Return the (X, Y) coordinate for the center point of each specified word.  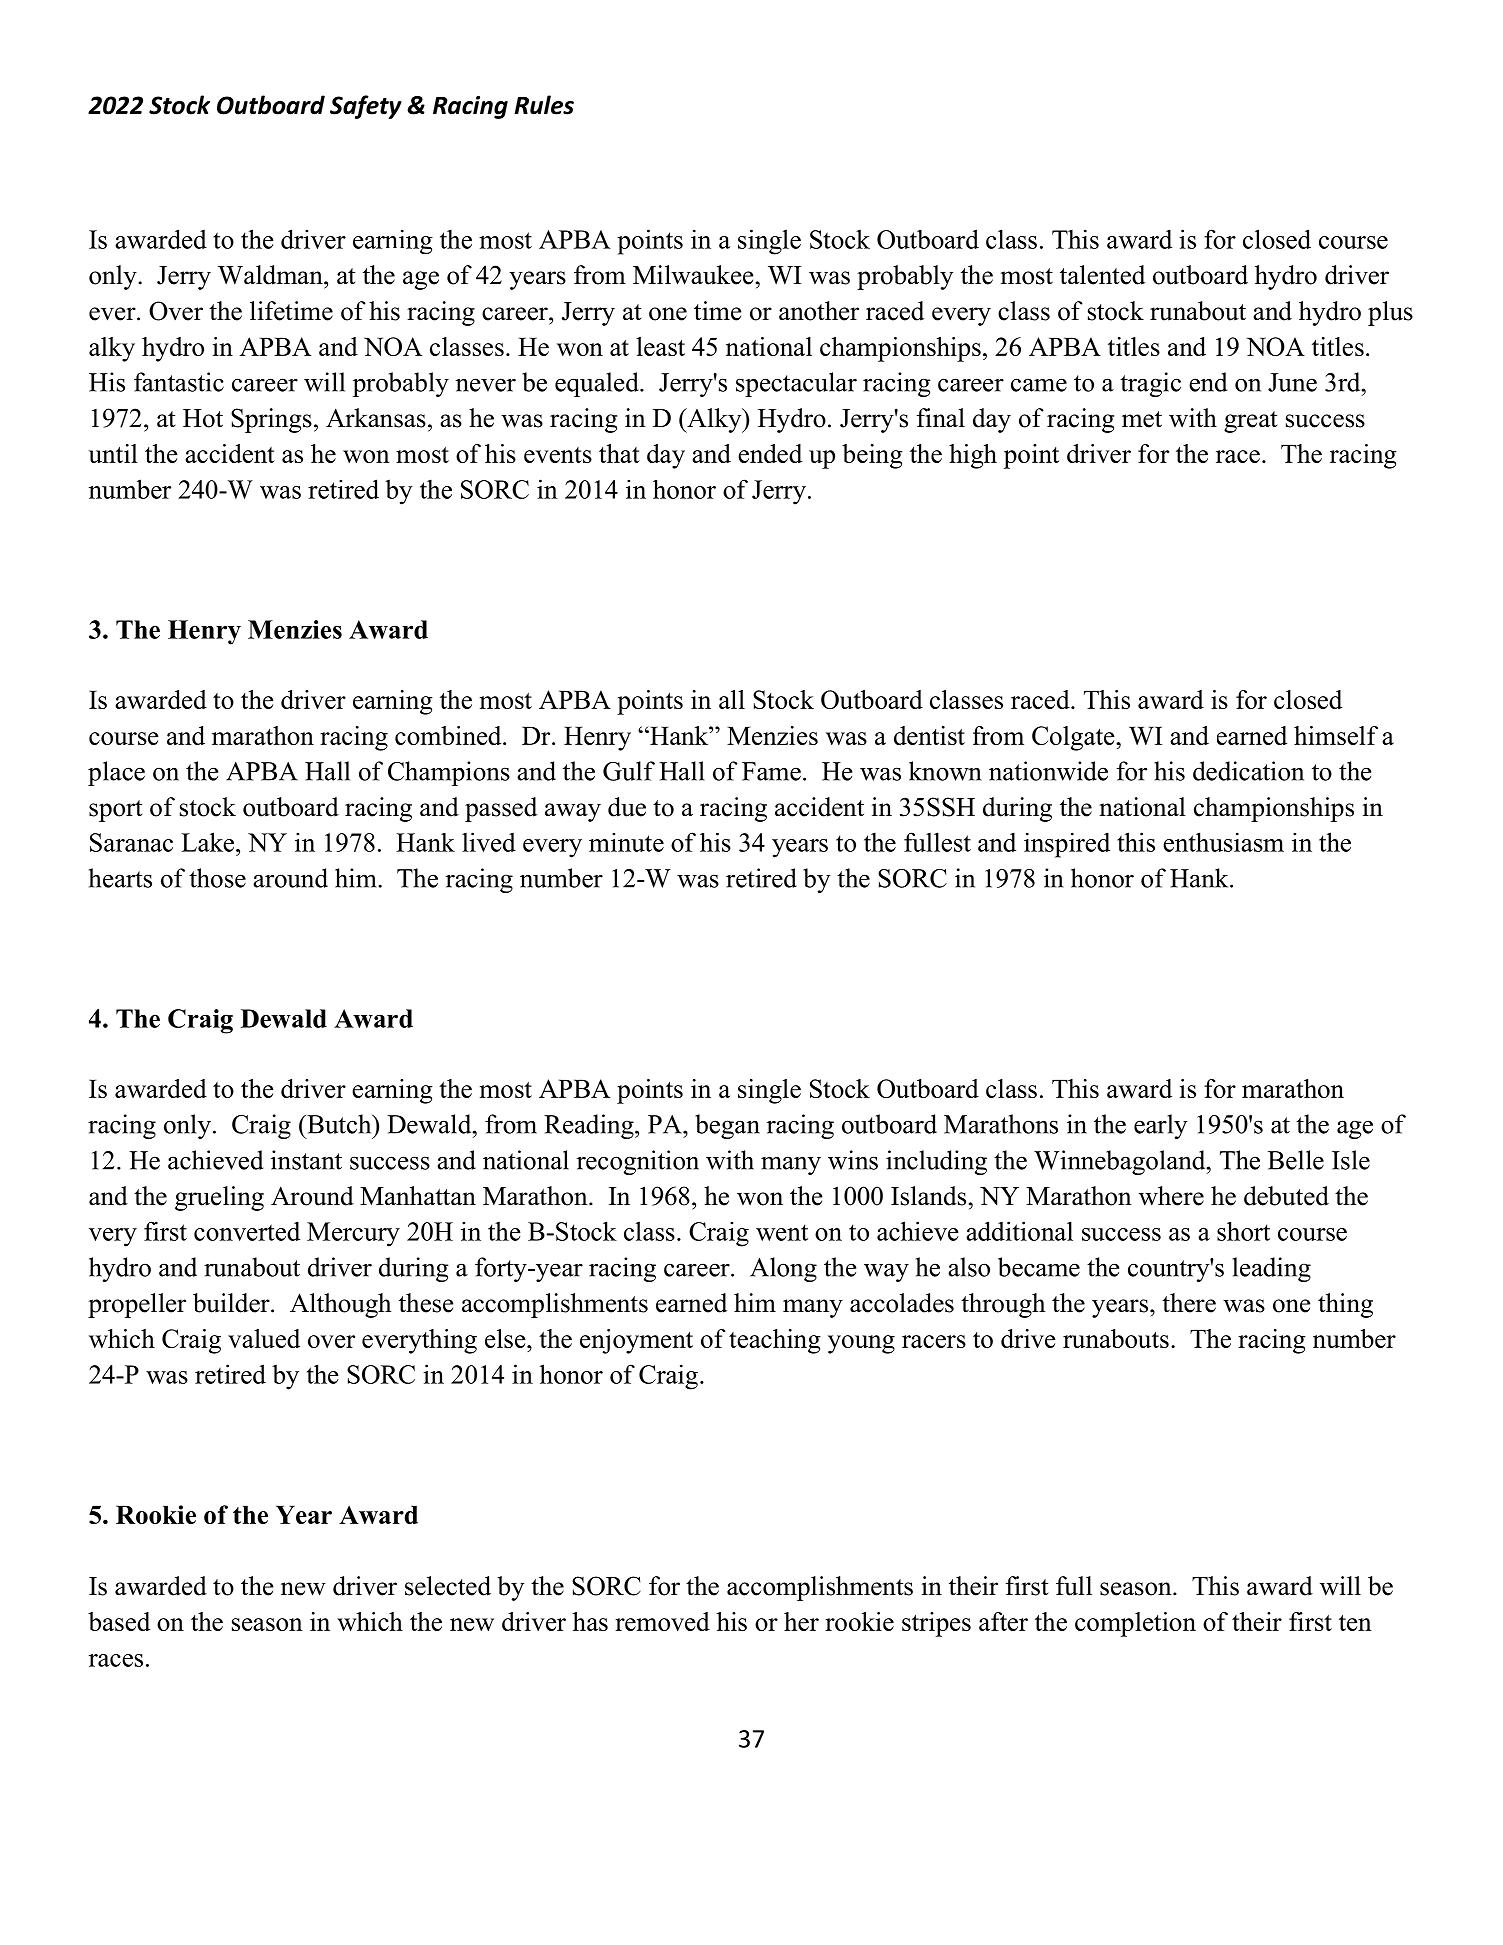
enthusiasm (1223, 842)
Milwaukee (693, 275)
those (217, 878)
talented (1102, 275)
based (119, 1621)
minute (626, 842)
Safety (366, 107)
